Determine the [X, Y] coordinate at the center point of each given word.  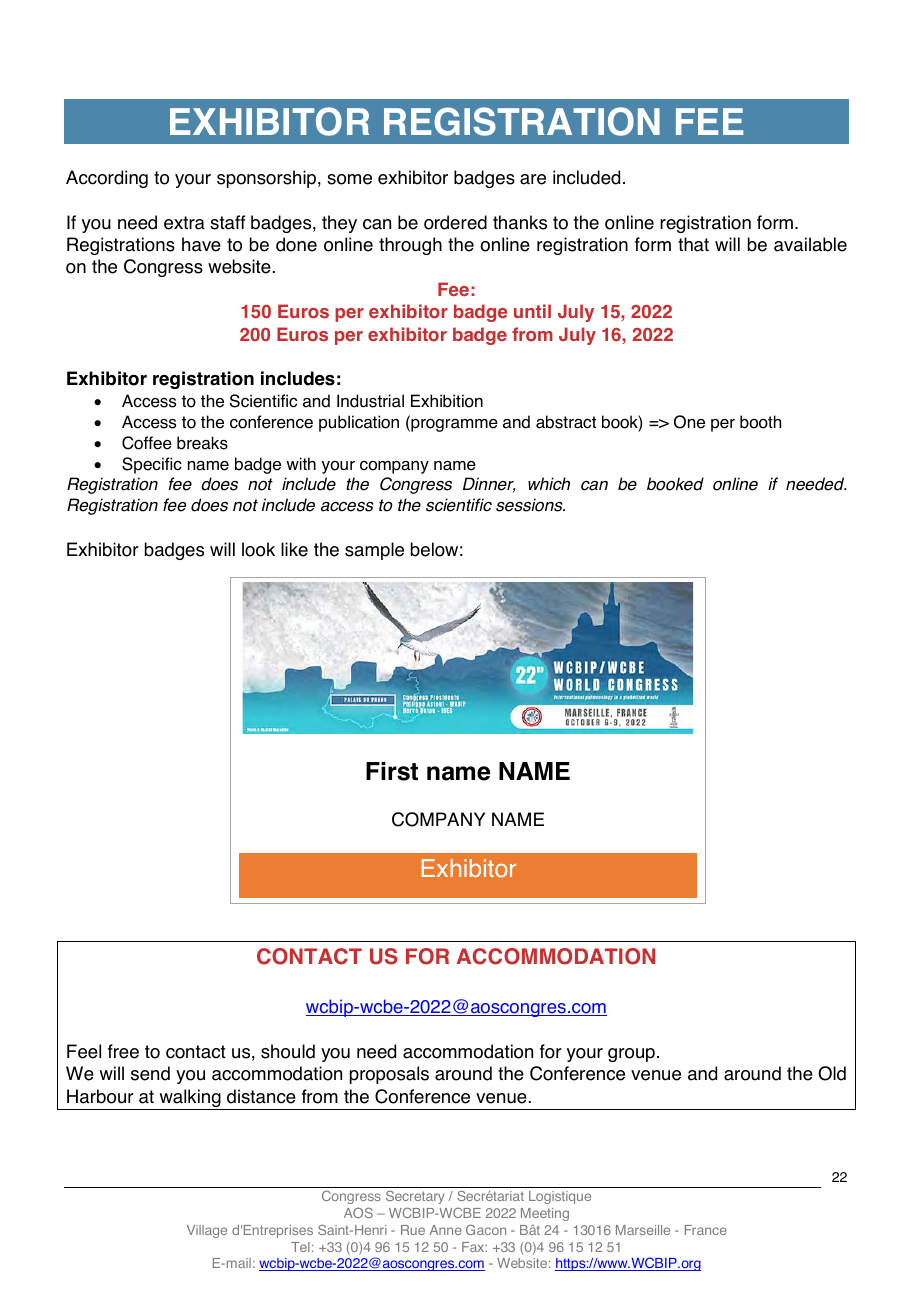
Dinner [489, 485]
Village [207, 1231]
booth [760, 422]
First [392, 771]
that [693, 244]
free [123, 1051]
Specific [152, 465]
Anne [446, 1230]
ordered [455, 222]
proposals [389, 1075]
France [706, 1230]
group [631, 1055]
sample [374, 551]
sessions [530, 505]
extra [184, 223]
